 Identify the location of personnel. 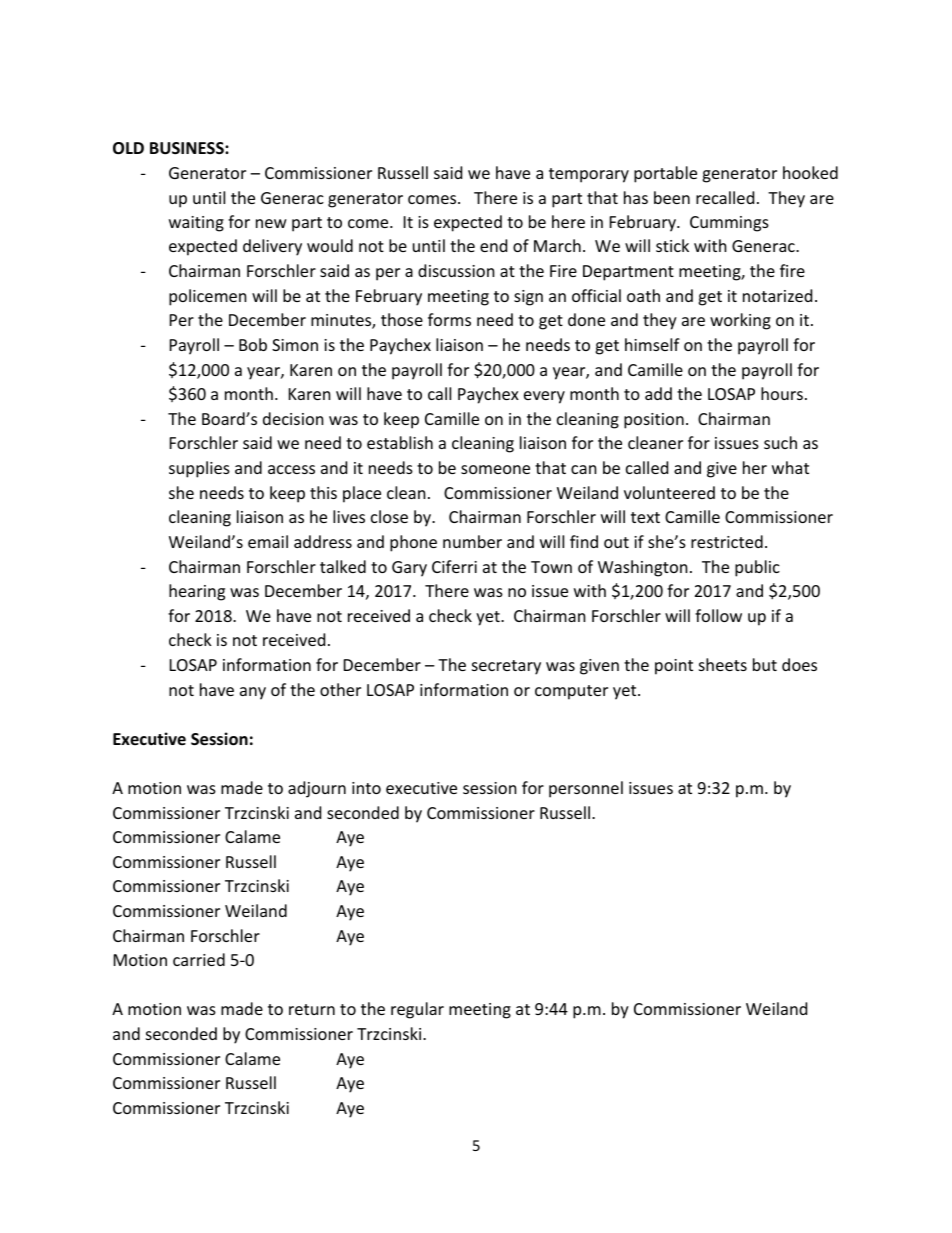
(586, 789).
